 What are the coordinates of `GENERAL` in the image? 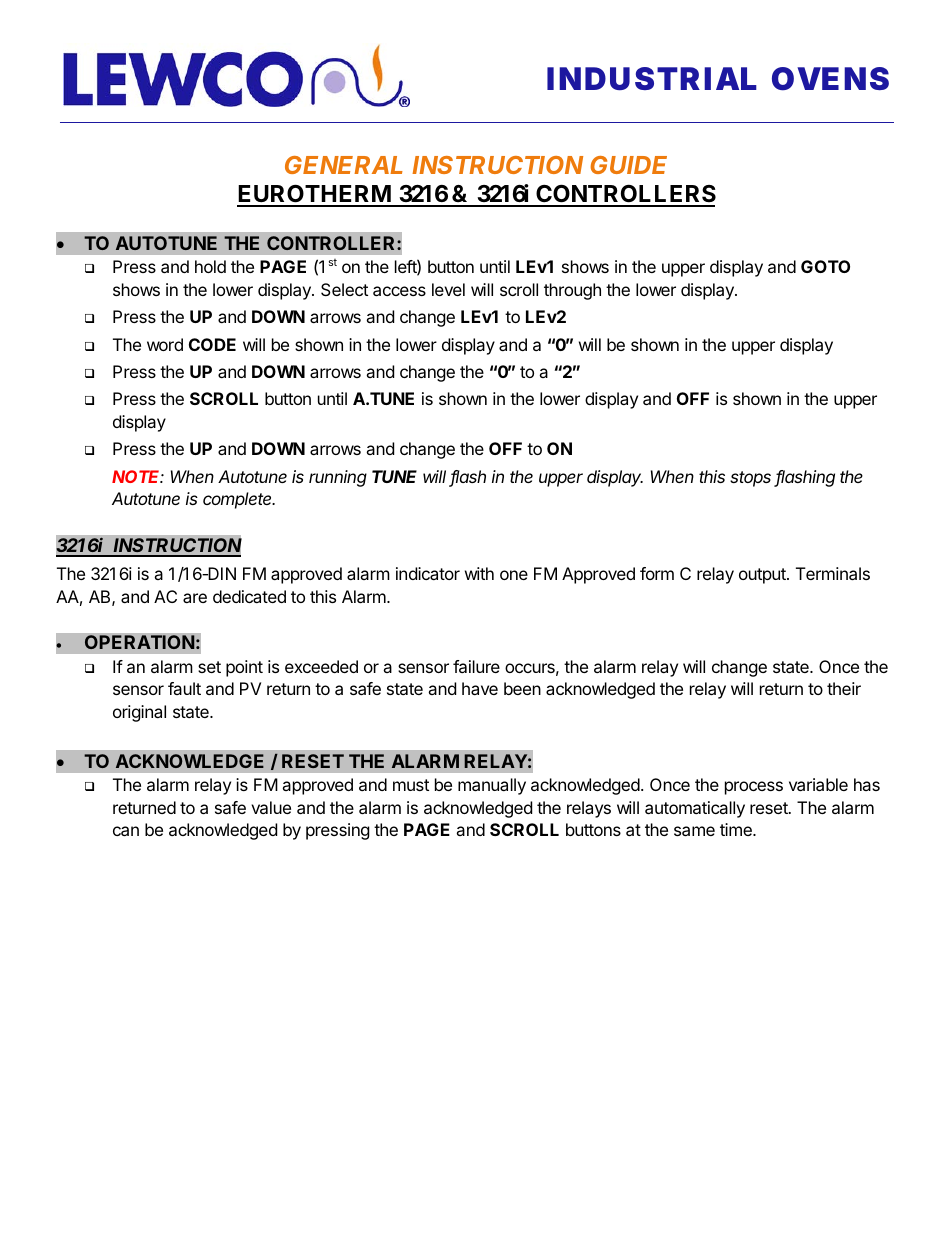 It's located at (344, 165).
